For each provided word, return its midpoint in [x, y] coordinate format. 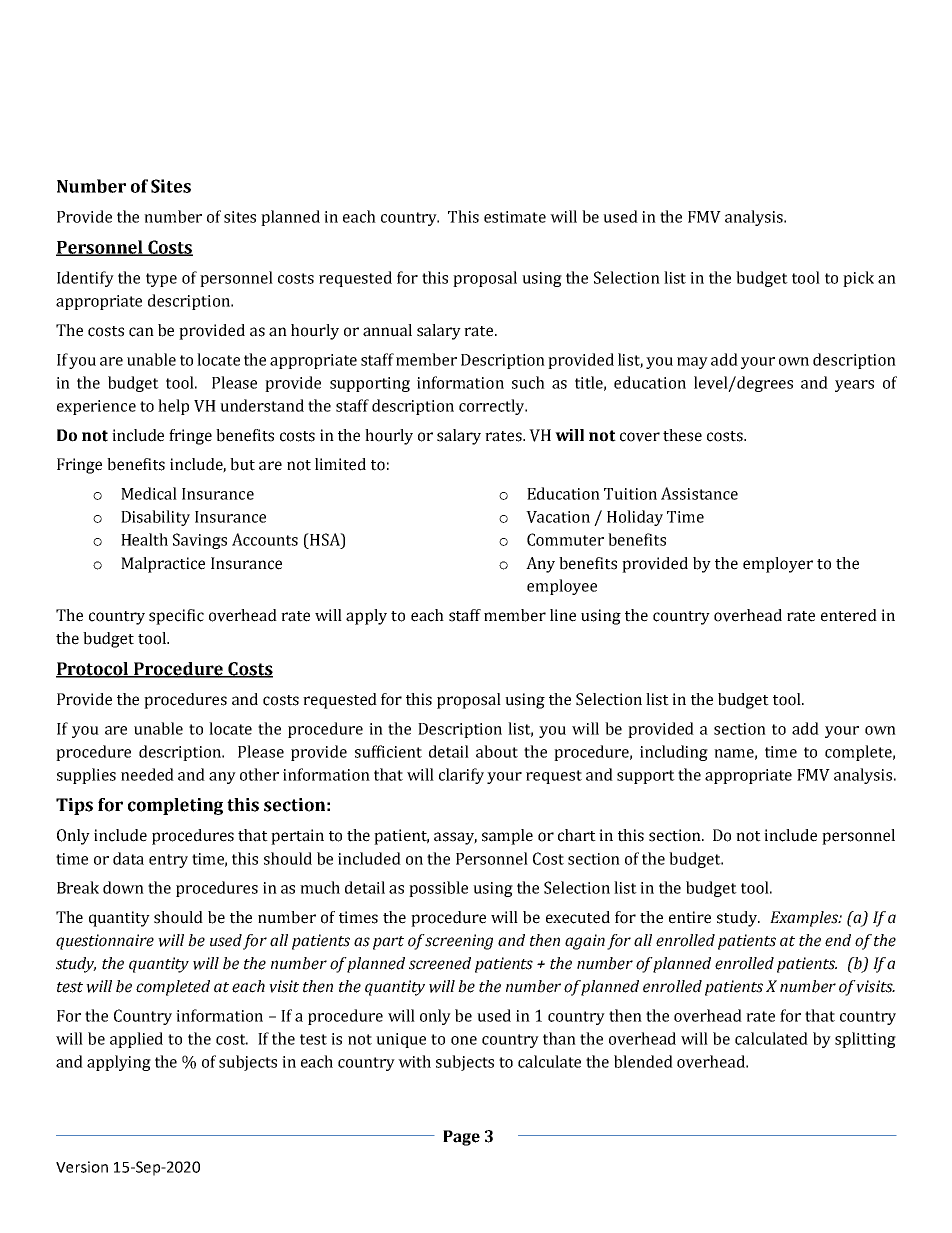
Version [82, 1167]
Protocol [93, 669]
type [161, 280]
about [497, 751]
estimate [515, 217]
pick [858, 279]
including [674, 753]
